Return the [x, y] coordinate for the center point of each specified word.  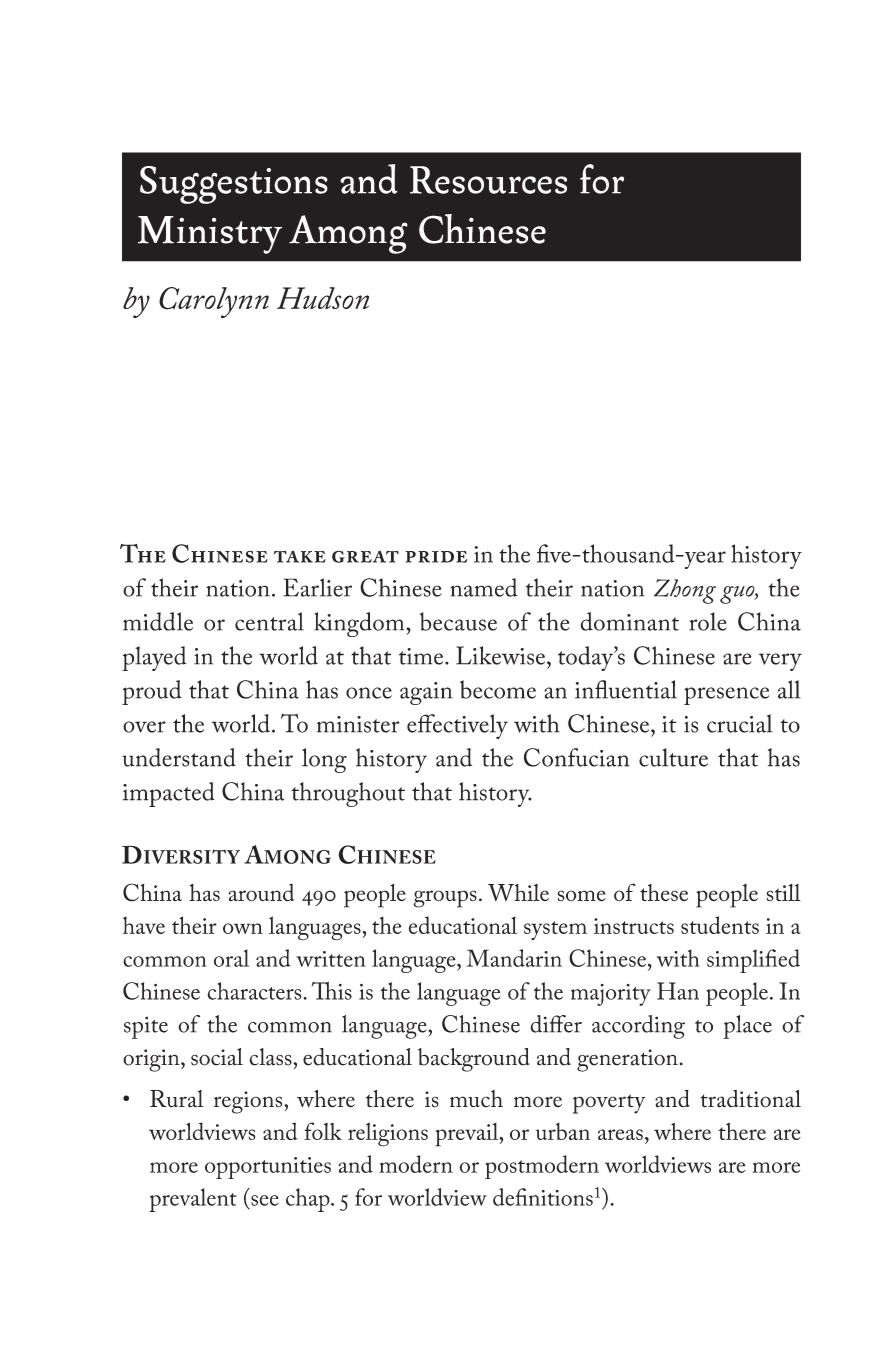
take [300, 556]
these [664, 892]
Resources [488, 180]
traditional [751, 1099]
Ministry [210, 235]
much [476, 1099]
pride [436, 557]
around [261, 893]
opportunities [268, 1168]
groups [445, 899]
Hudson [323, 298]
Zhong [685, 591]
